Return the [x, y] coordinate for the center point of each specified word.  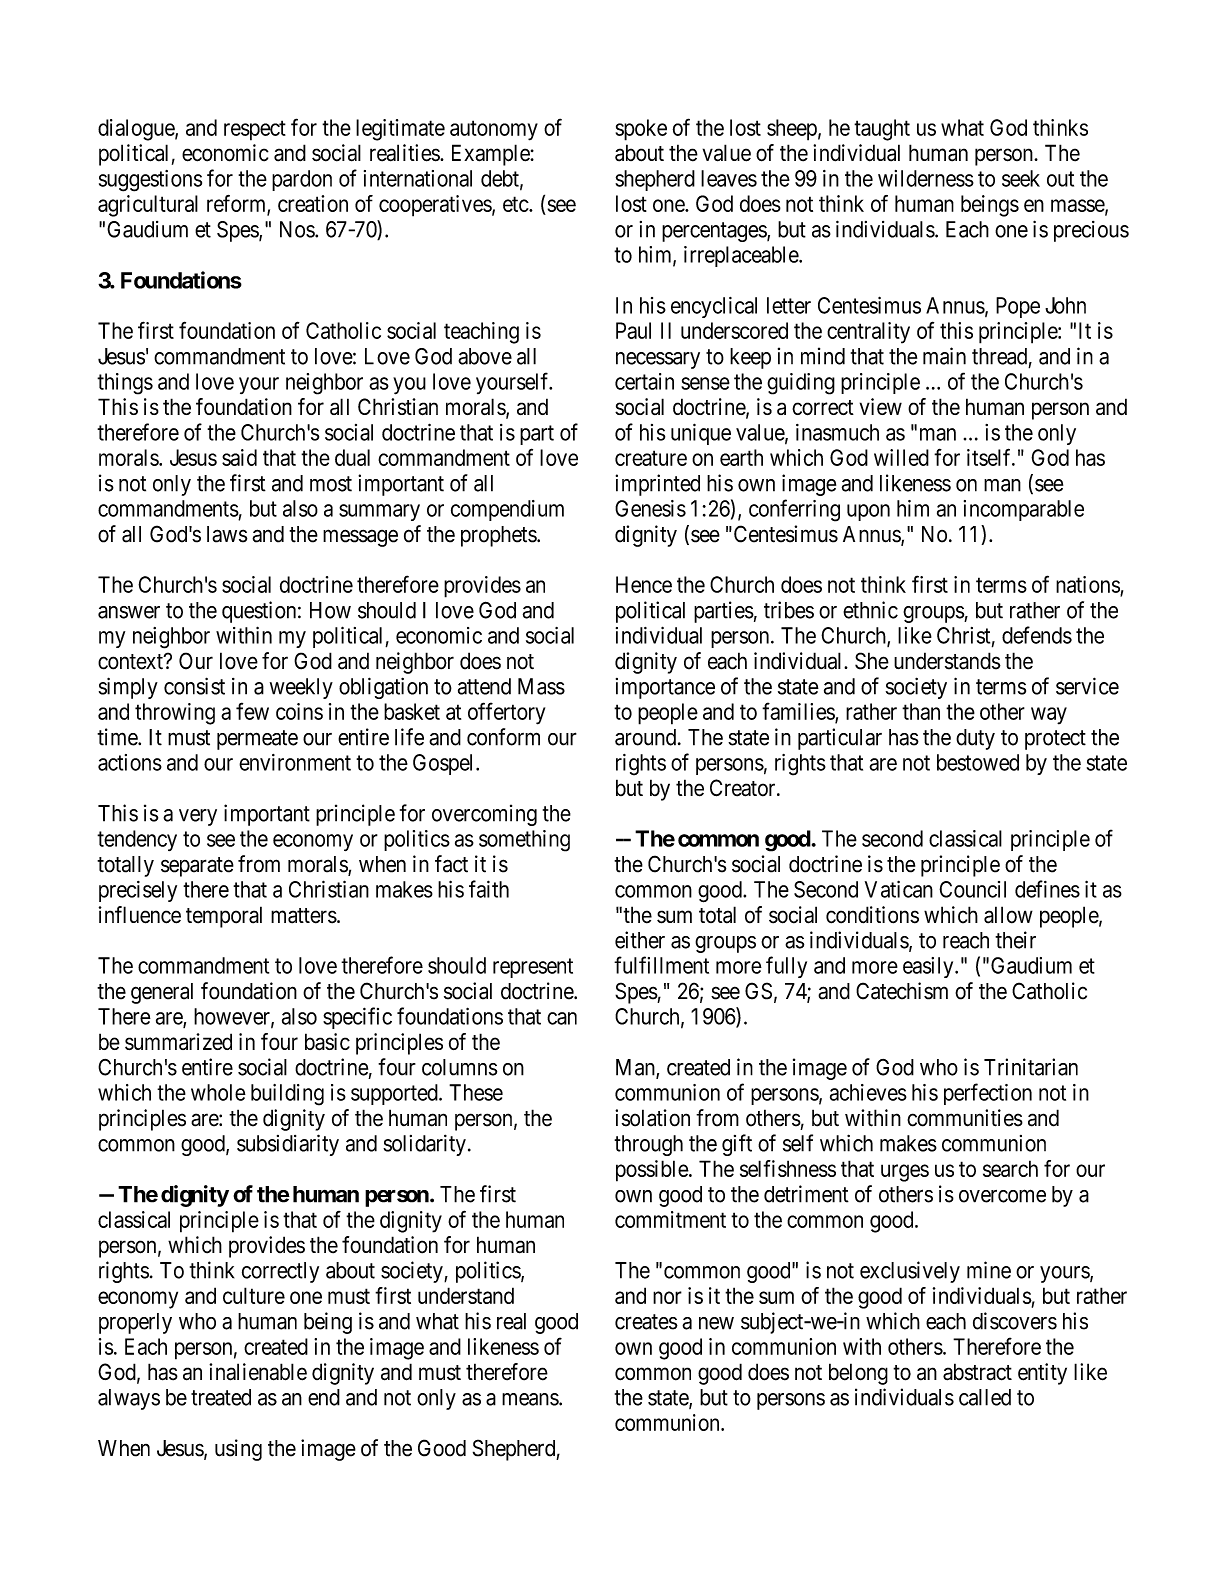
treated [221, 1397]
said [239, 457]
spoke [641, 130]
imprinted [658, 485]
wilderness [926, 178]
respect [255, 130]
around [647, 737]
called [985, 1397]
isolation [652, 1118]
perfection [988, 1094]
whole [218, 1092]
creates [646, 1322]
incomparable [1024, 510]
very [198, 817]
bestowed [978, 762]
